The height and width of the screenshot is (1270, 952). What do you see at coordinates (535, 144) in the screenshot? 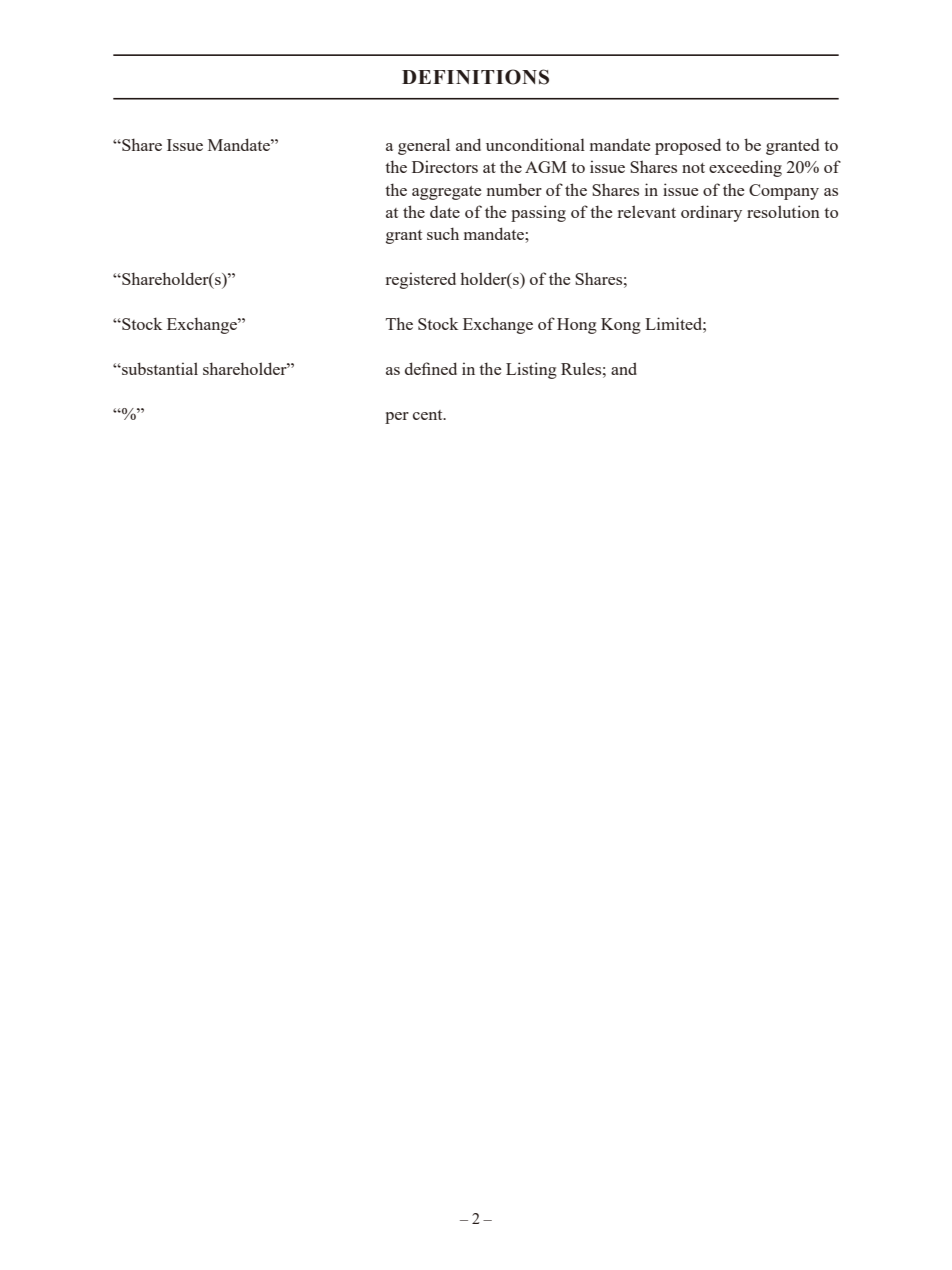
I see `unconditional` at bounding box center [535, 144].
